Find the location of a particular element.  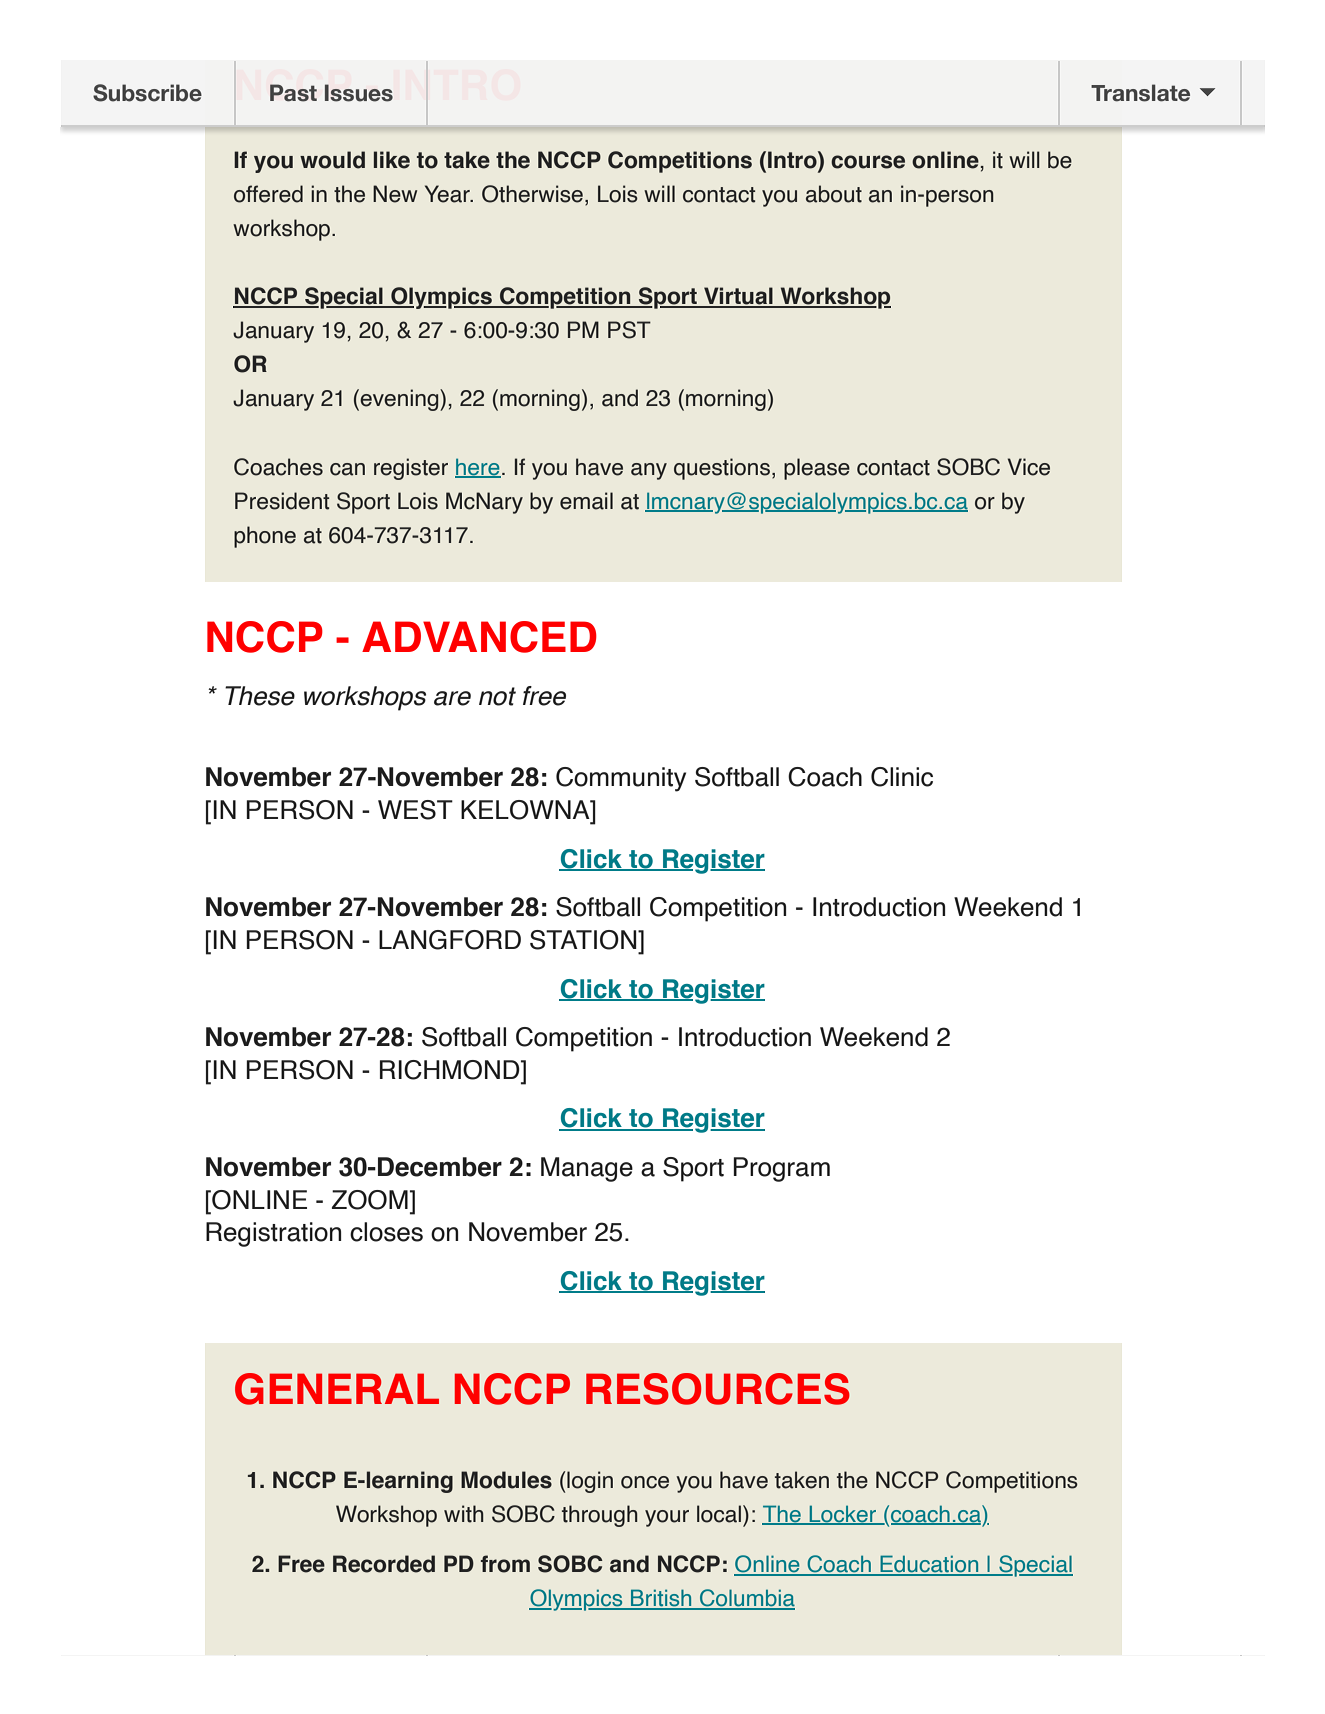

Vice is located at coordinates (1029, 467).
